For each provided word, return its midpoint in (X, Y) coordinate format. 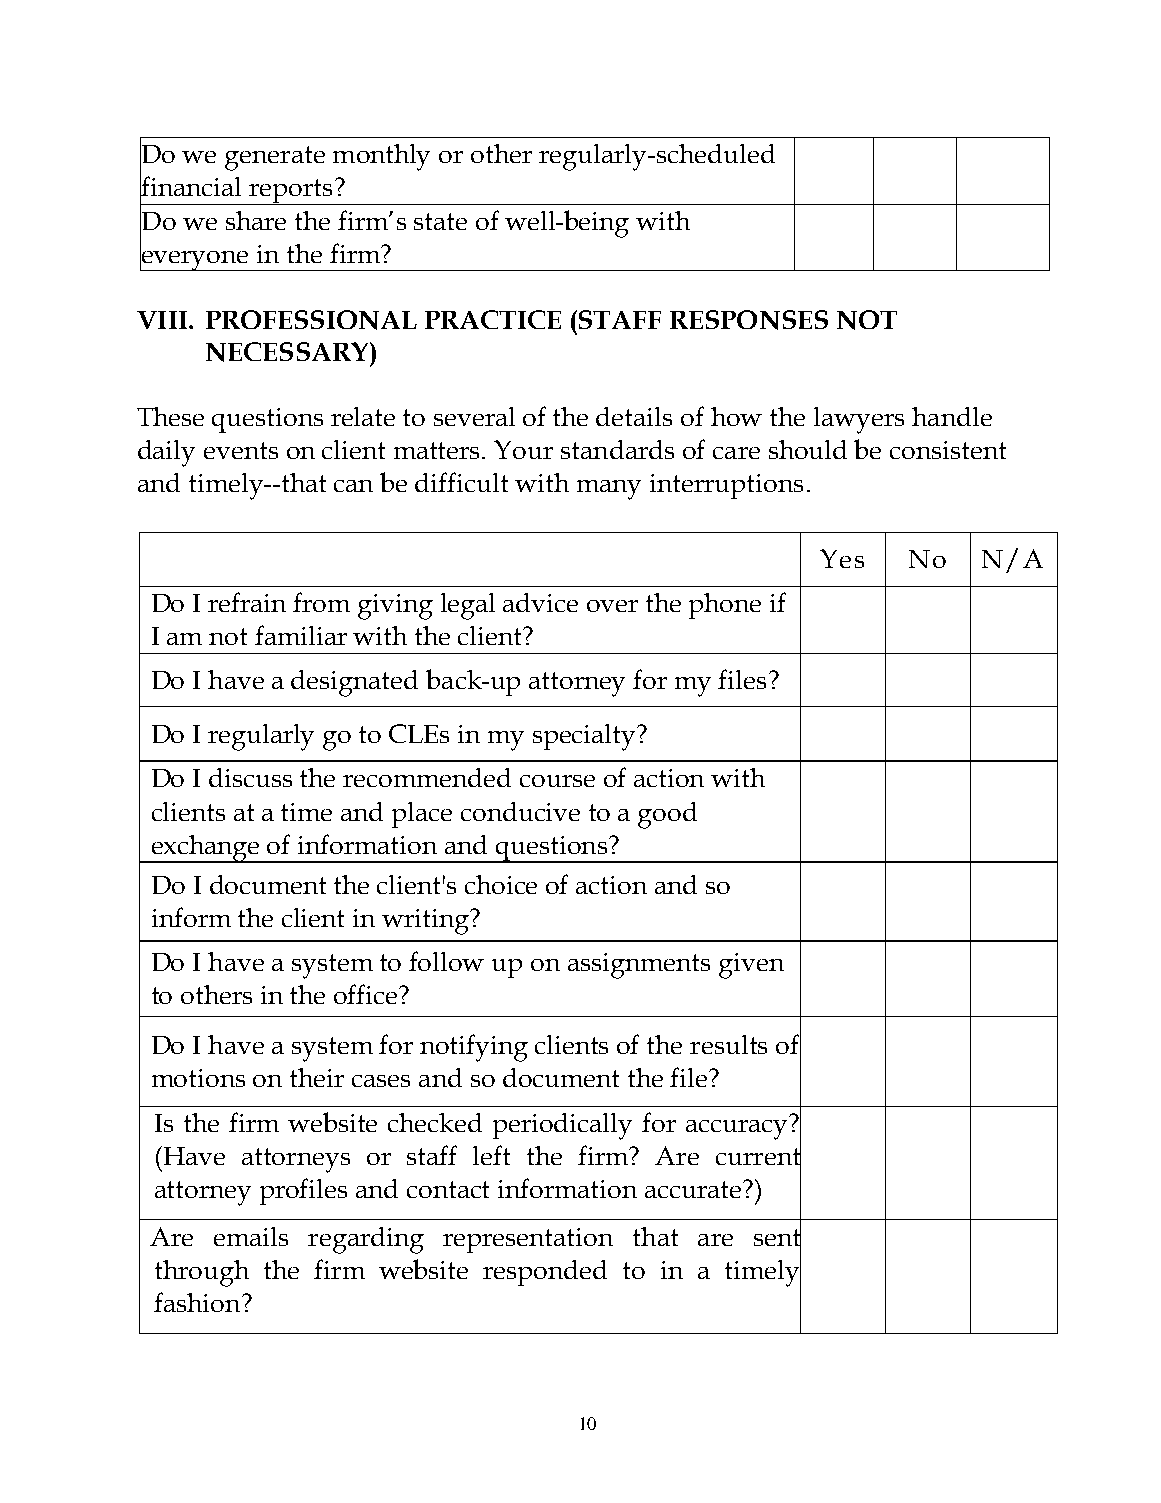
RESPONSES (749, 320)
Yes (842, 558)
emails (251, 1236)
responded (545, 1273)
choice (501, 884)
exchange (206, 849)
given (751, 966)
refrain (247, 602)
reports (291, 192)
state (440, 221)
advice (540, 602)
